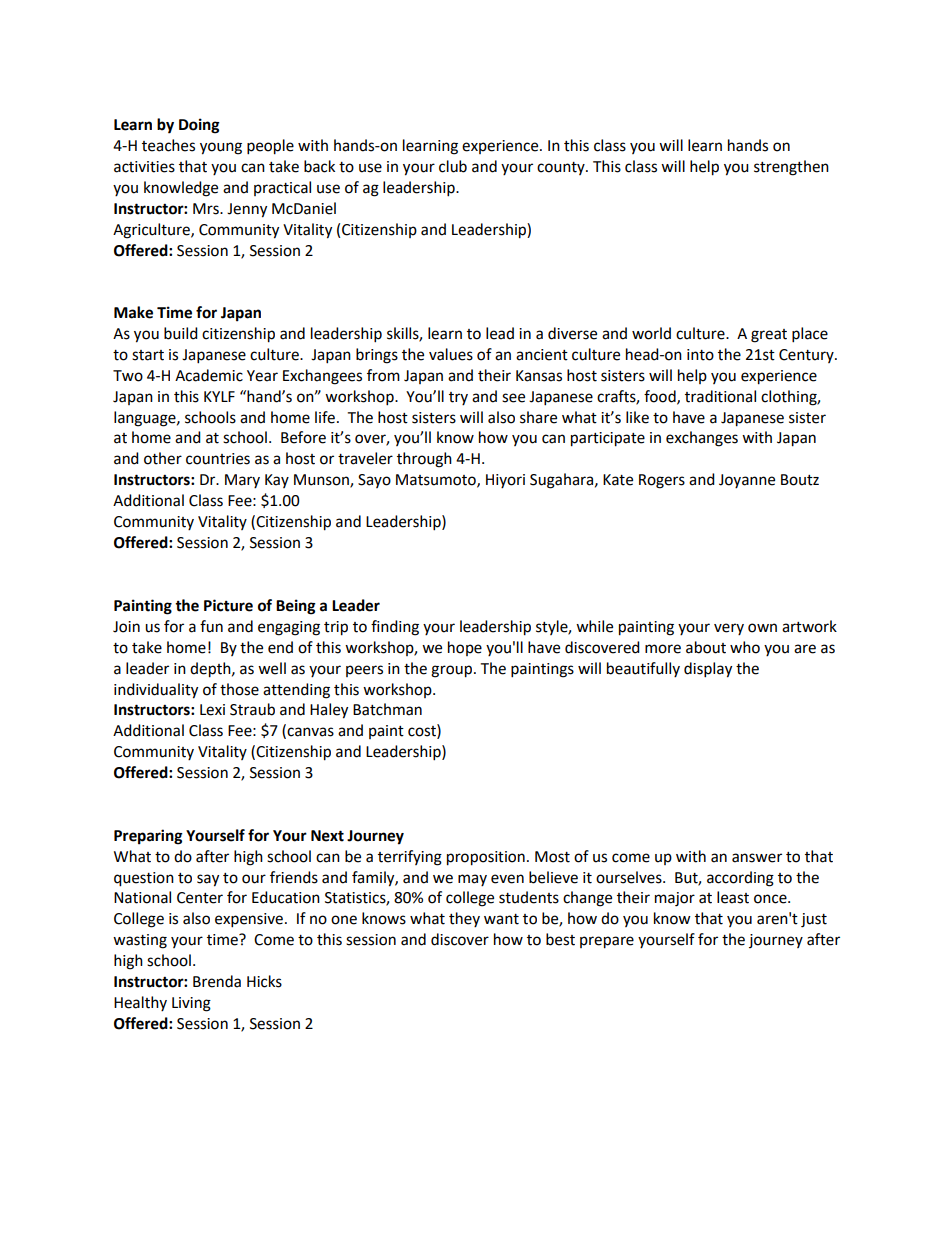 Image resolution: width=952 pixels, height=1233 pixels. Describe the element at coordinates (217, 981) in the image. I see `Brenda` at that location.
